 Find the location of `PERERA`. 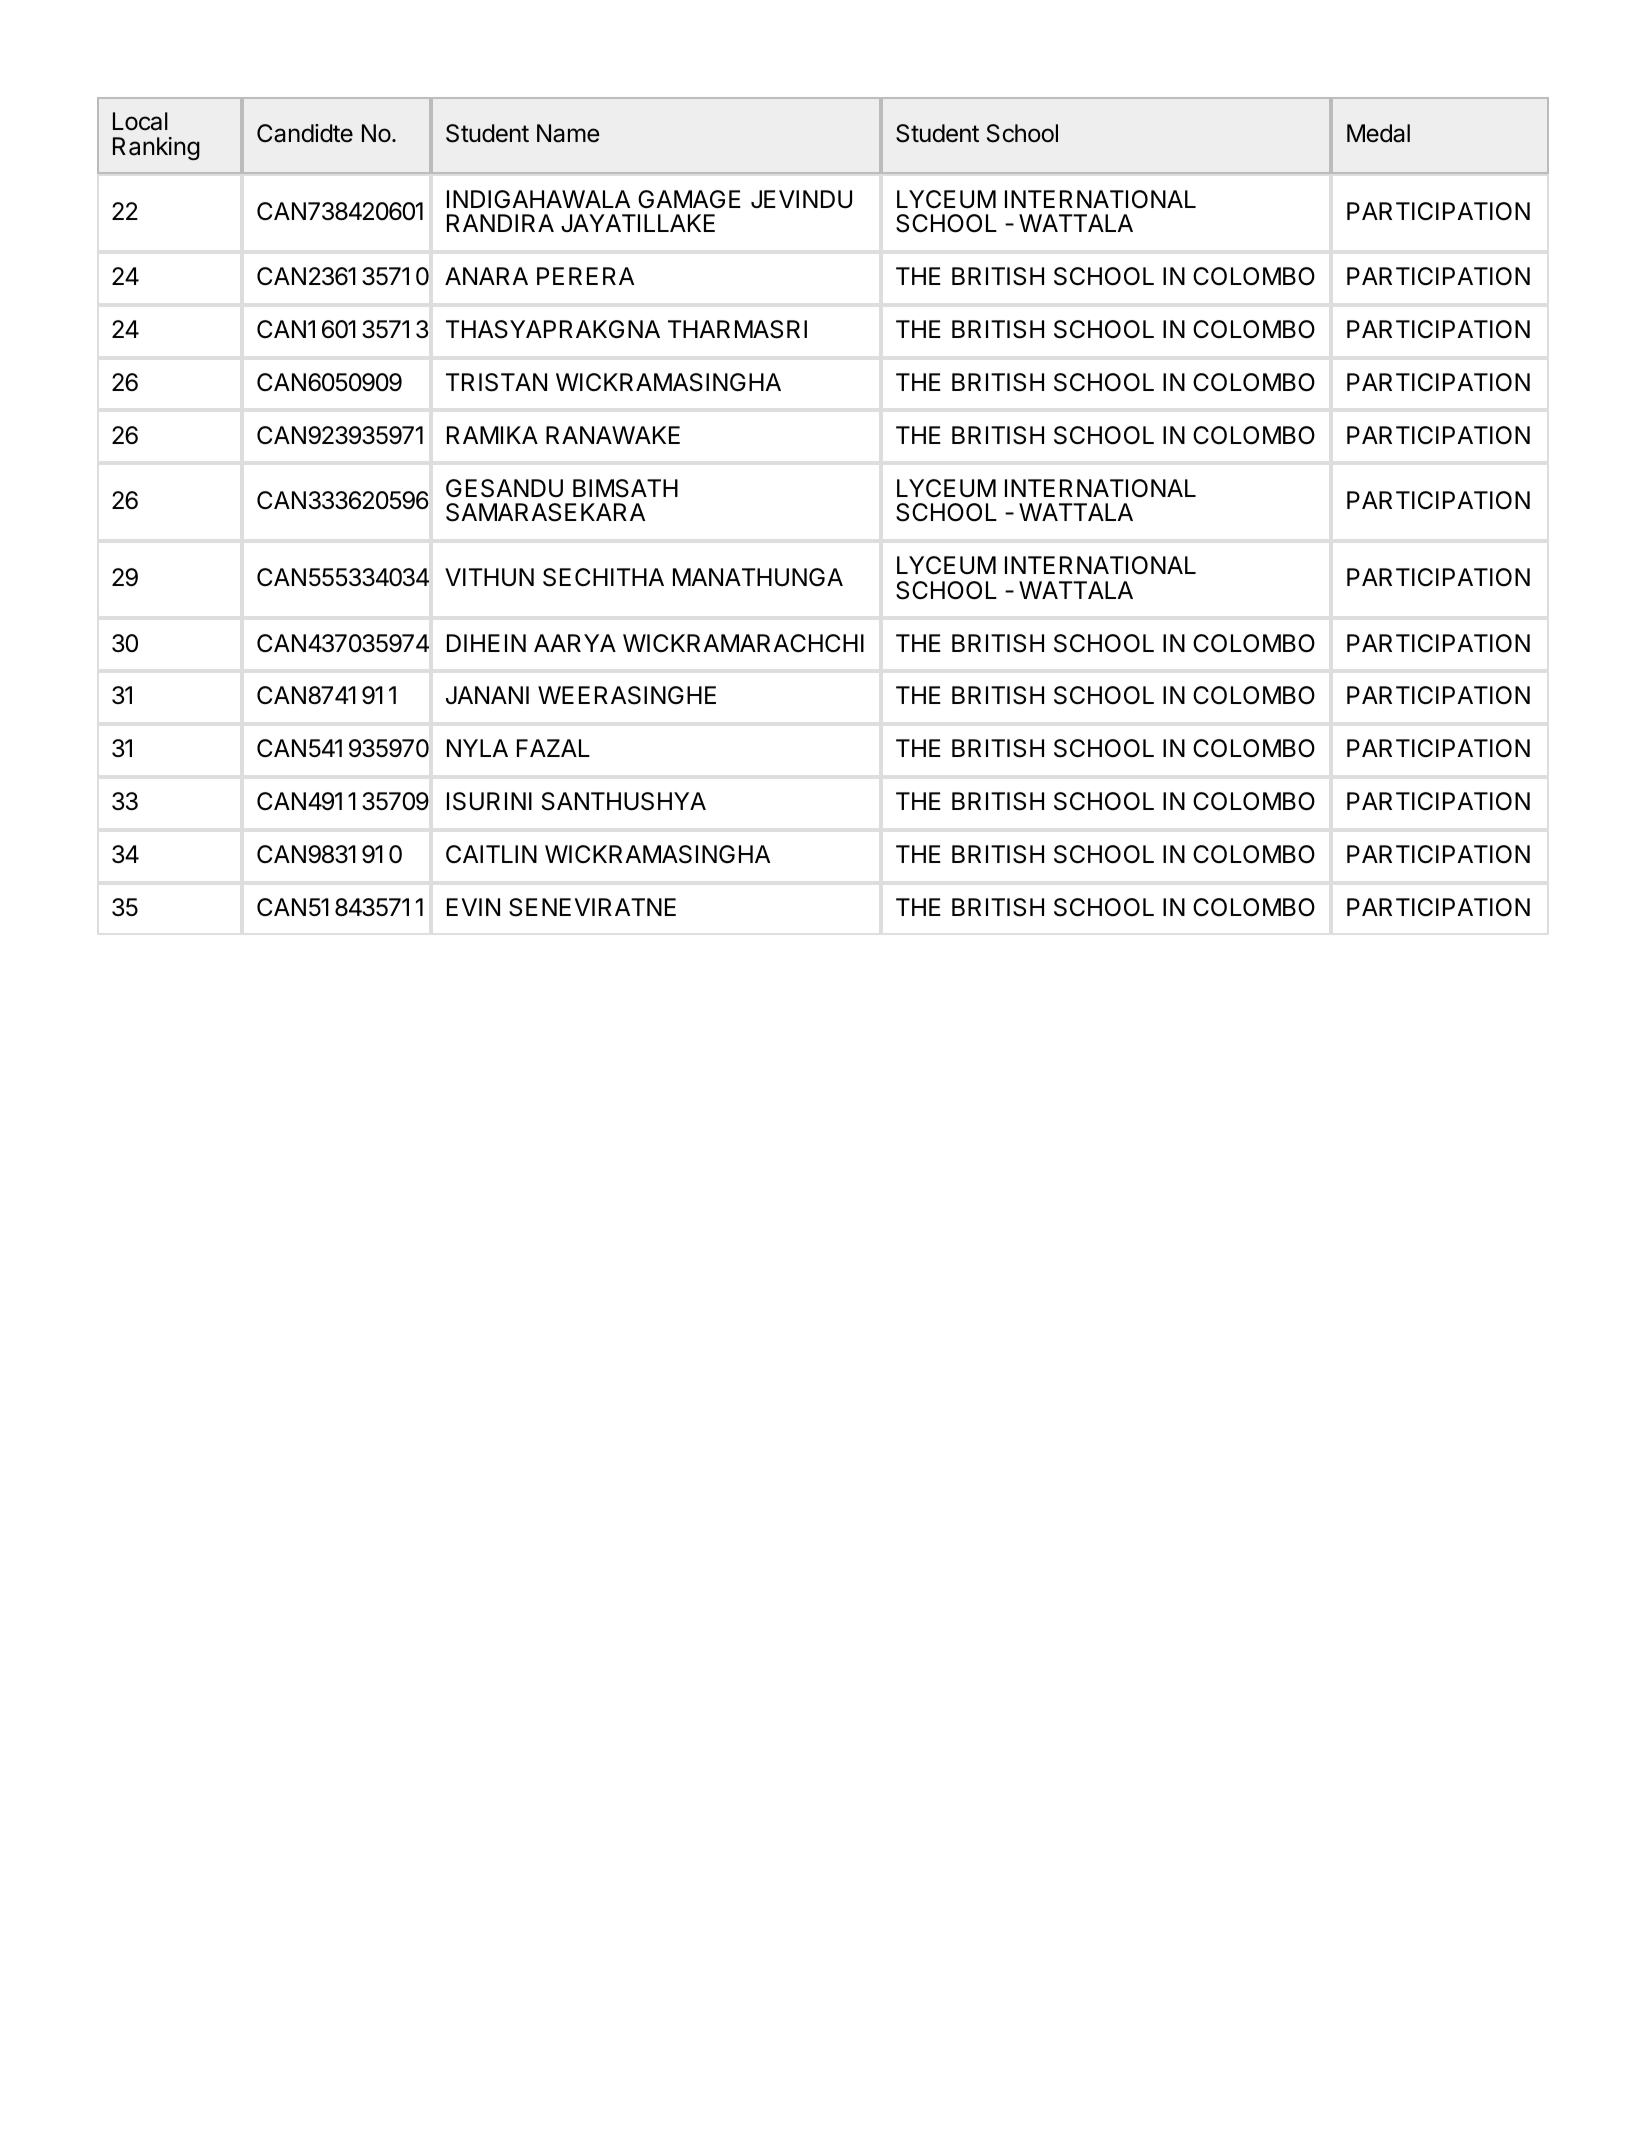

PERERA is located at coordinates (585, 276).
